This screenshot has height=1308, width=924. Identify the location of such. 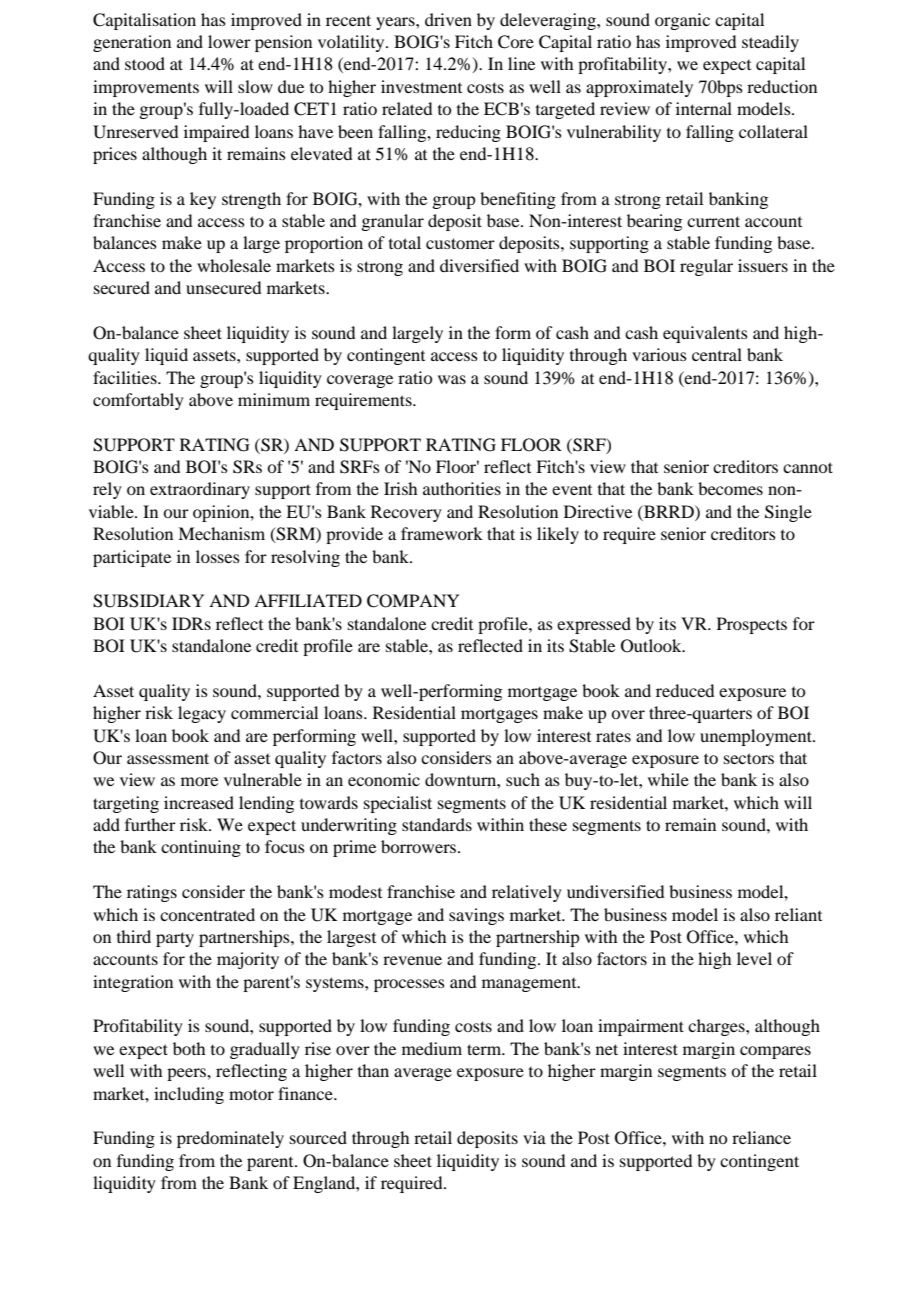
(523, 779).
